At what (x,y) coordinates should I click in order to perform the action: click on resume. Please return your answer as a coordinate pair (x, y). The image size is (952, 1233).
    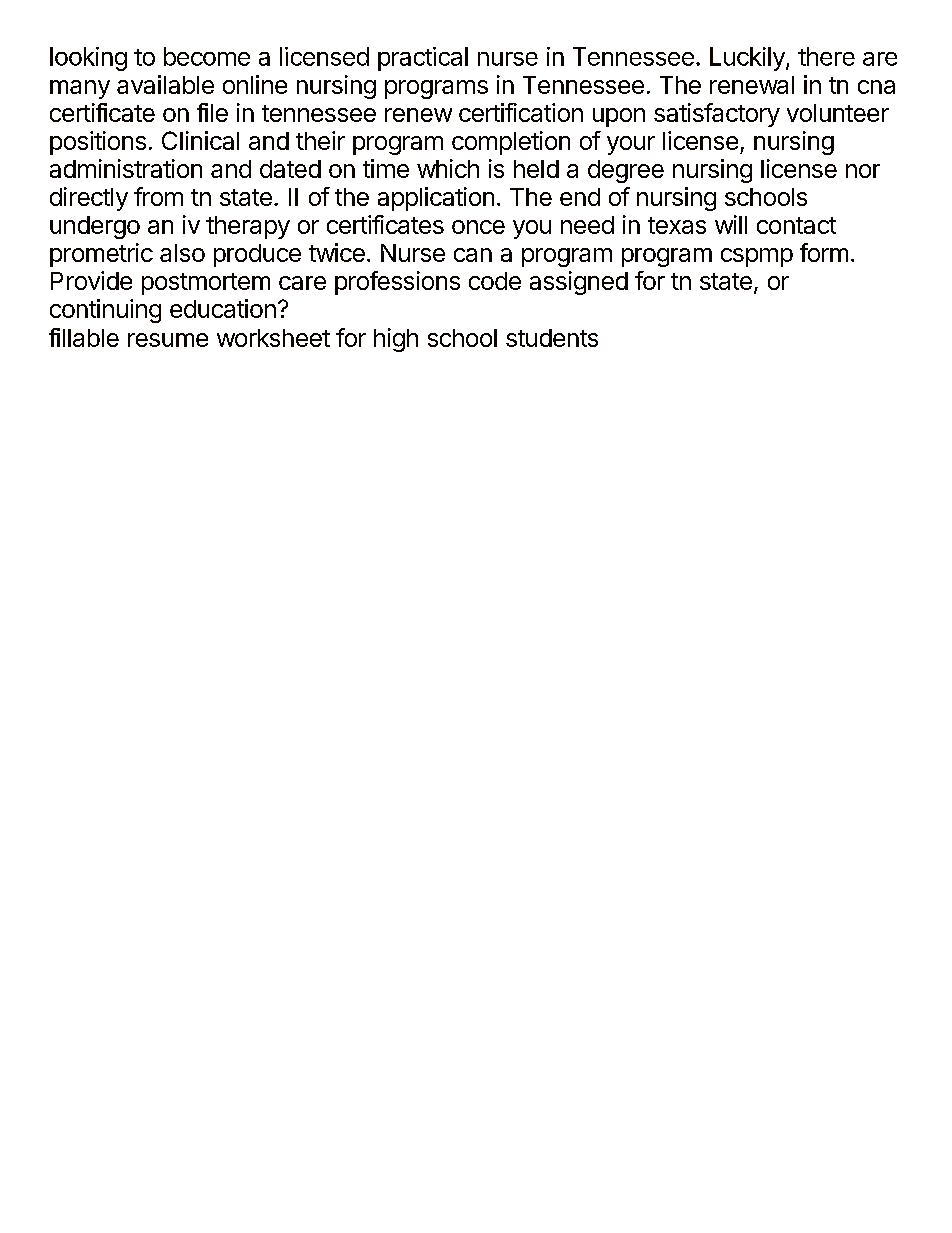
    Looking at the image, I should click on (168, 340).
